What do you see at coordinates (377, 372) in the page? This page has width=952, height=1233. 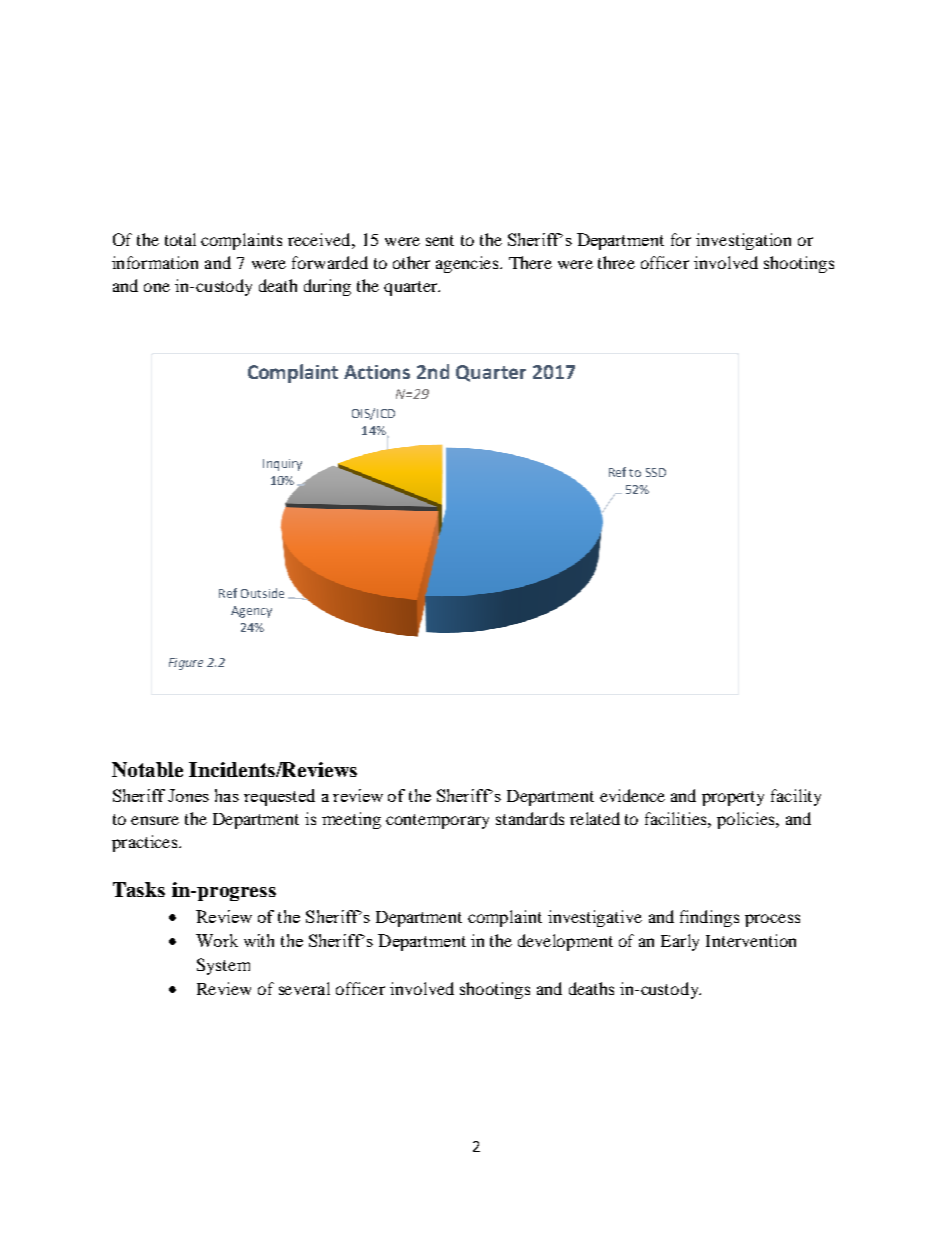 I see `Actions` at bounding box center [377, 372].
